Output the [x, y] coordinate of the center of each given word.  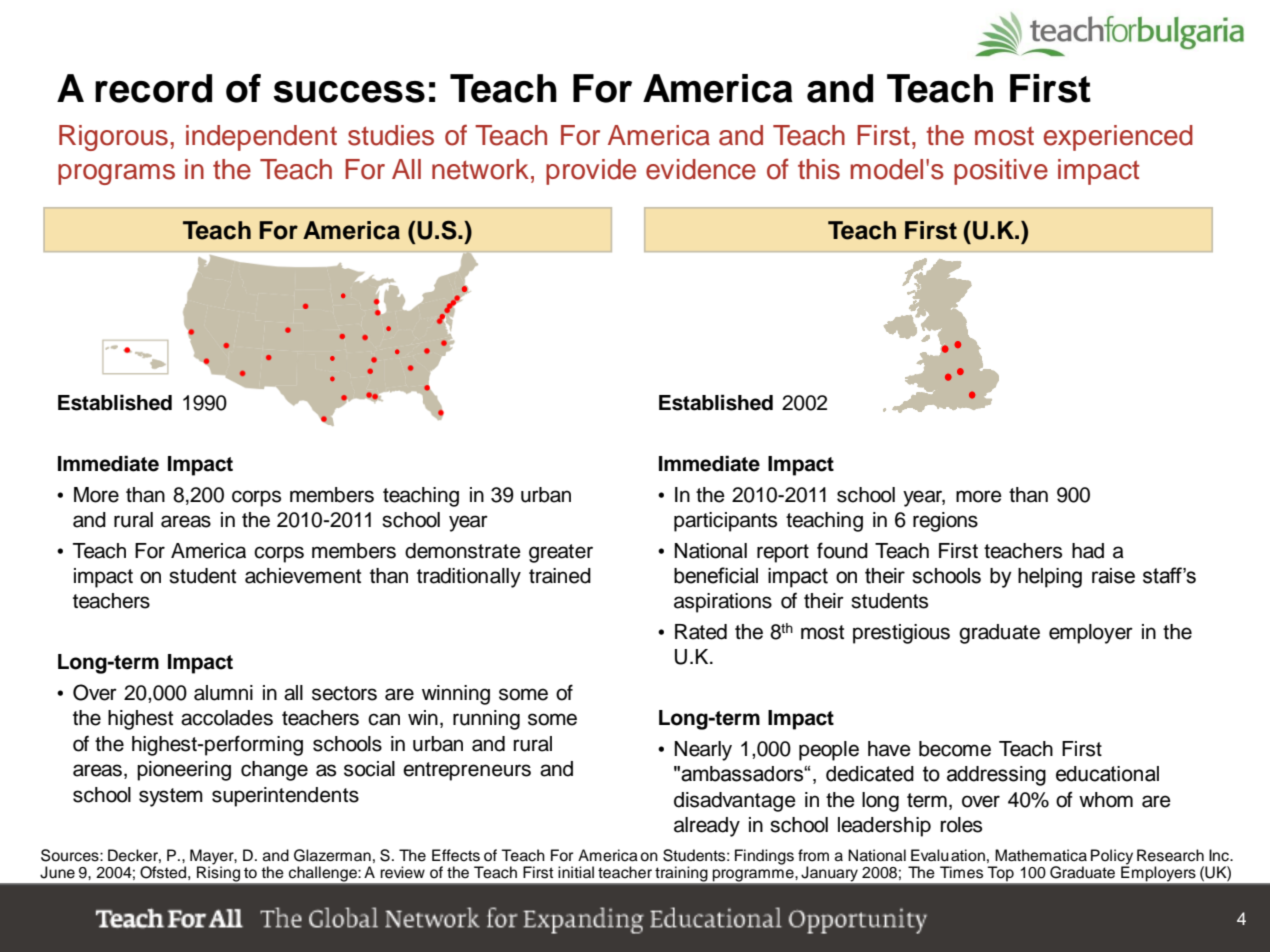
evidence [701, 169]
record [153, 88]
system [171, 797]
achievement [303, 576]
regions [945, 522]
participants [725, 522]
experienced [1118, 138]
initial [576, 872]
